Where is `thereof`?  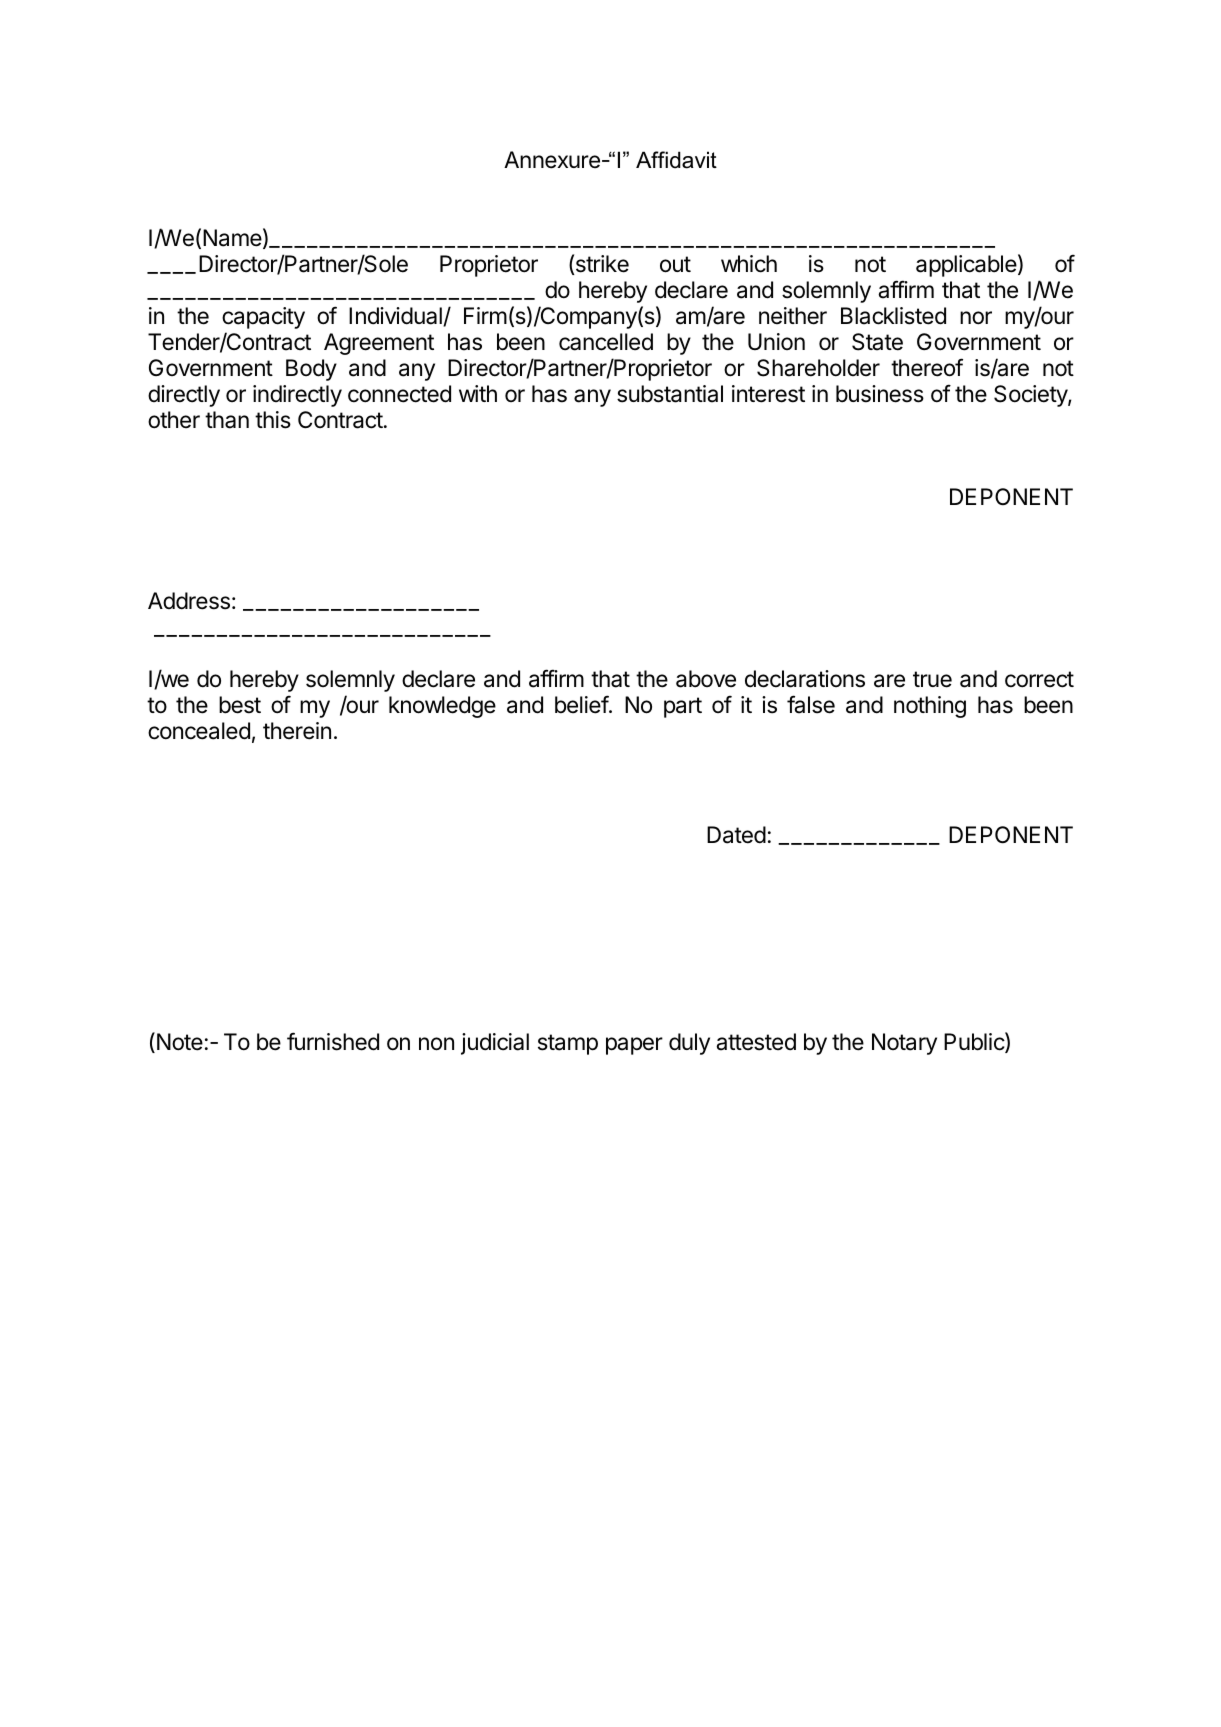
thereof is located at coordinates (927, 367).
